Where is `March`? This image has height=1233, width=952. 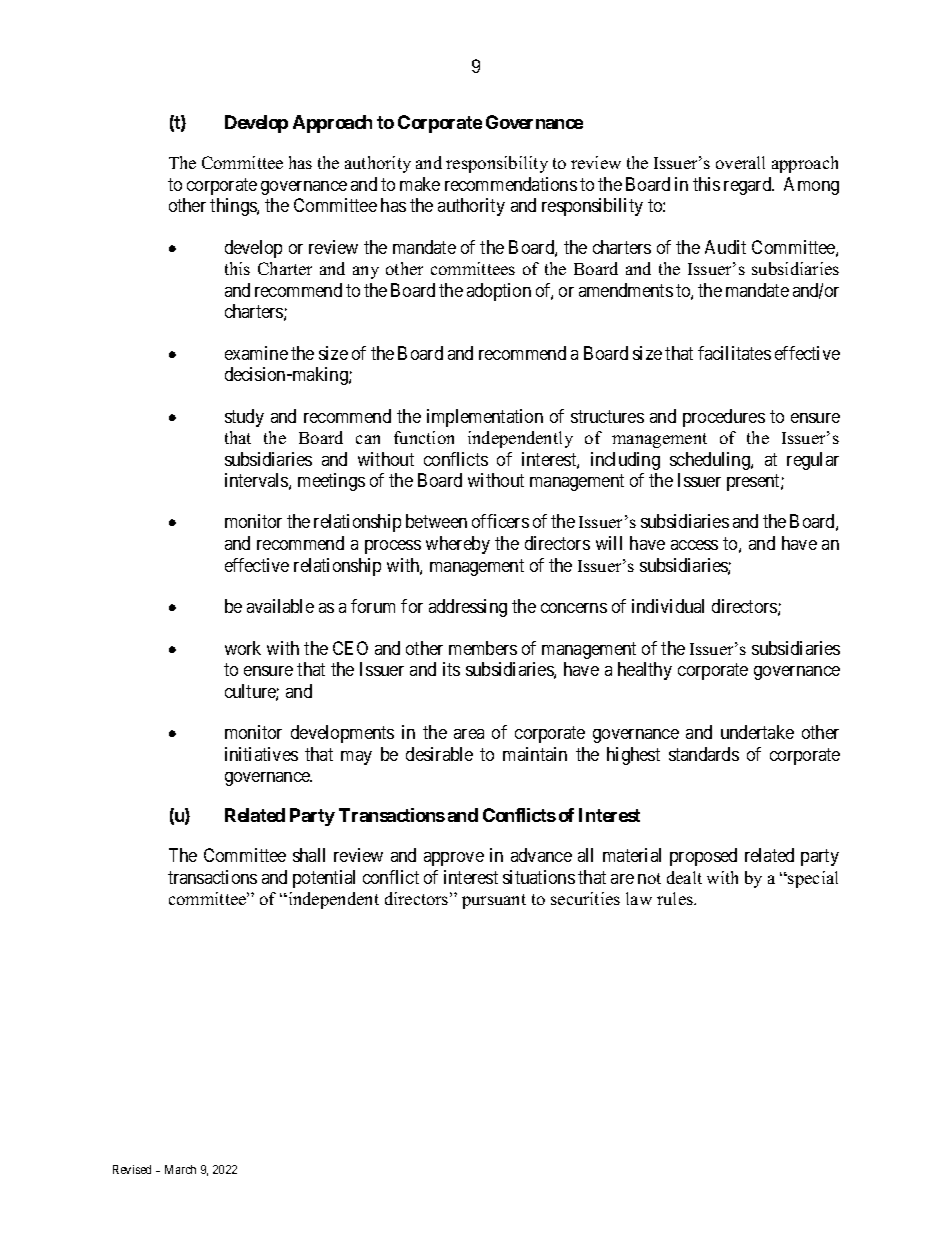
March is located at coordinates (180, 1169).
